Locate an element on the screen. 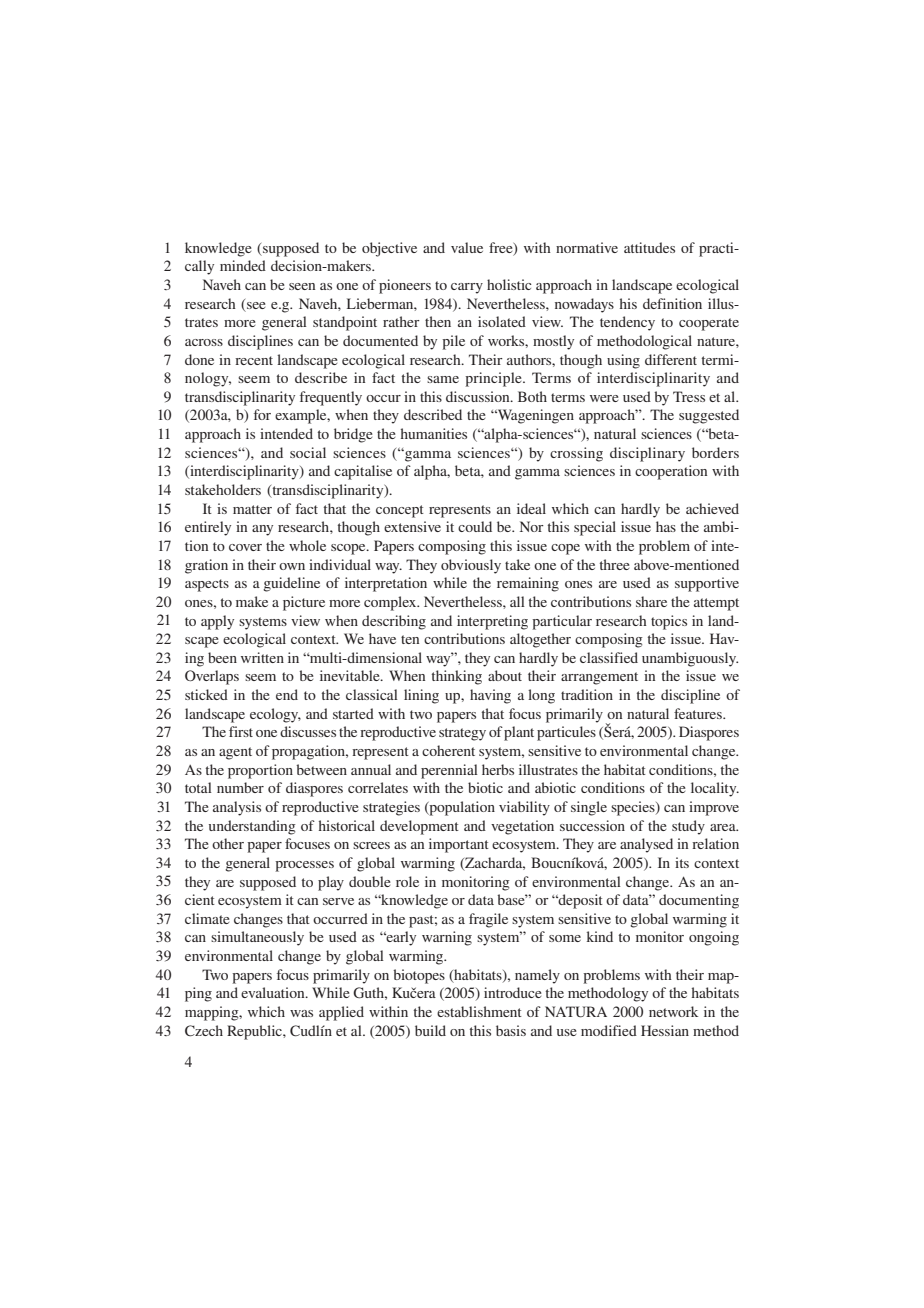 This screenshot has height=1308, width=924. matter is located at coordinates (252, 509).
